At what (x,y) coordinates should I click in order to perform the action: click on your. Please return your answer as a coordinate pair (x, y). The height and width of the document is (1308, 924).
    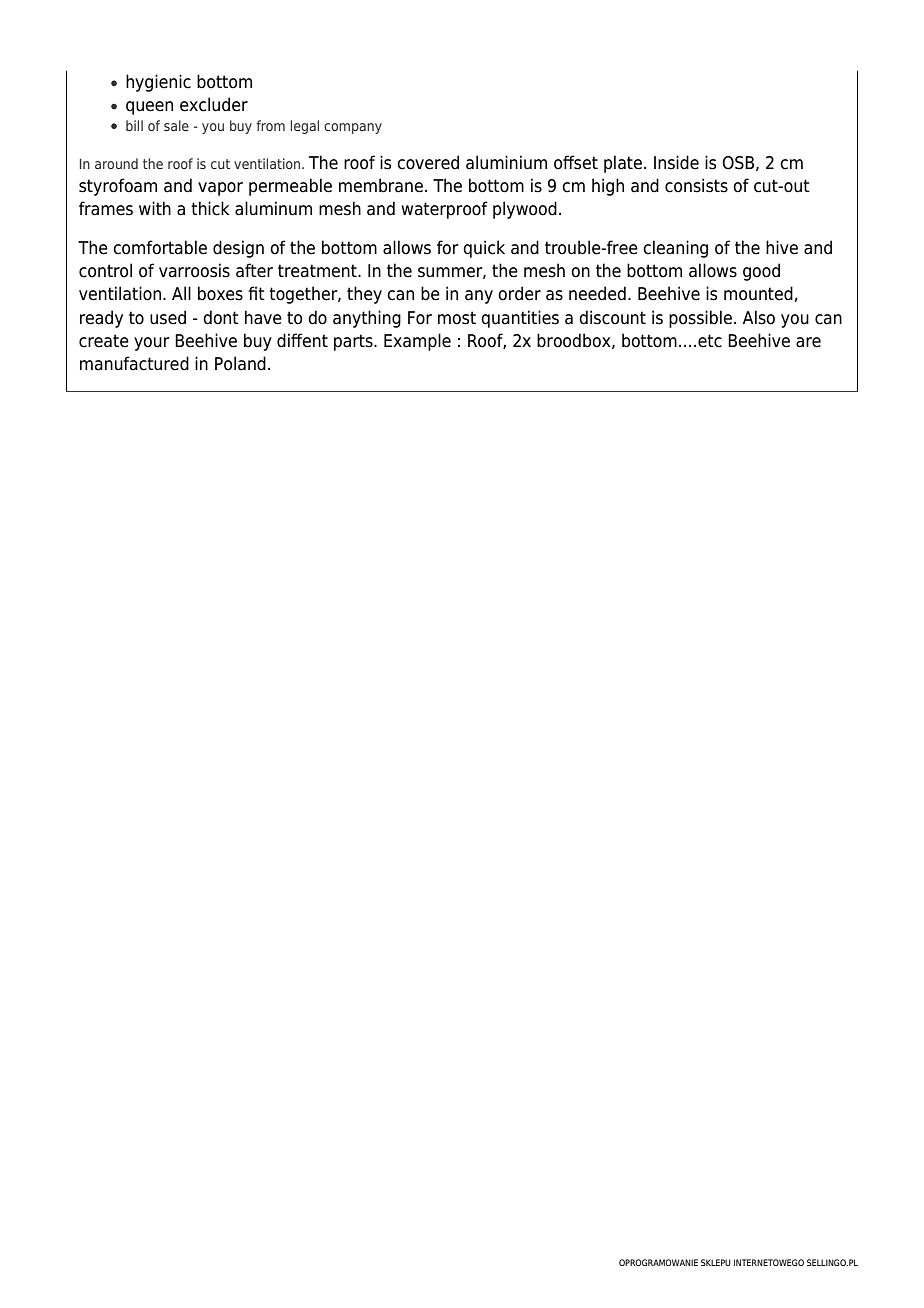
    Looking at the image, I should click on (152, 344).
